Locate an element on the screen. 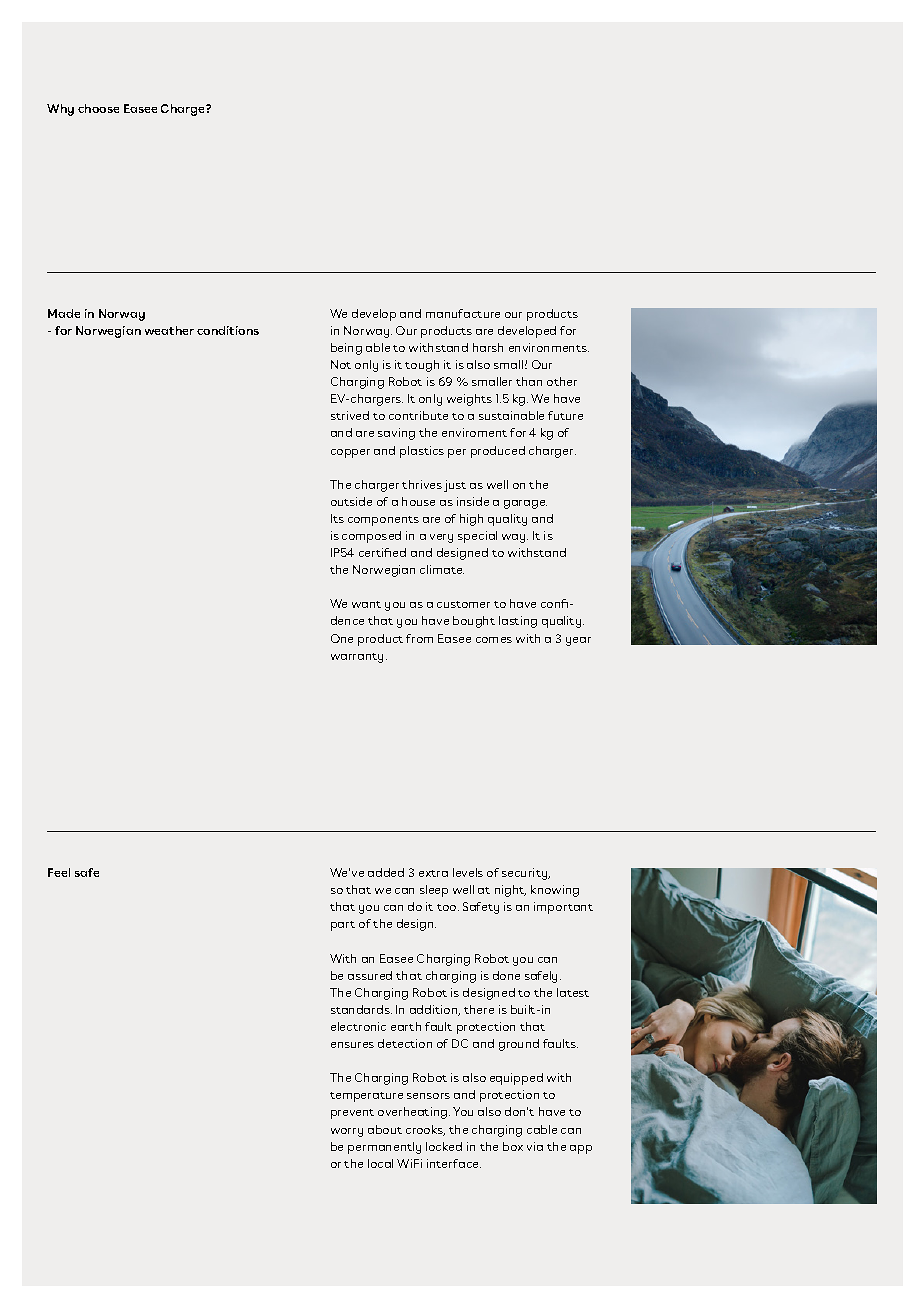  prevent is located at coordinates (352, 1114).
